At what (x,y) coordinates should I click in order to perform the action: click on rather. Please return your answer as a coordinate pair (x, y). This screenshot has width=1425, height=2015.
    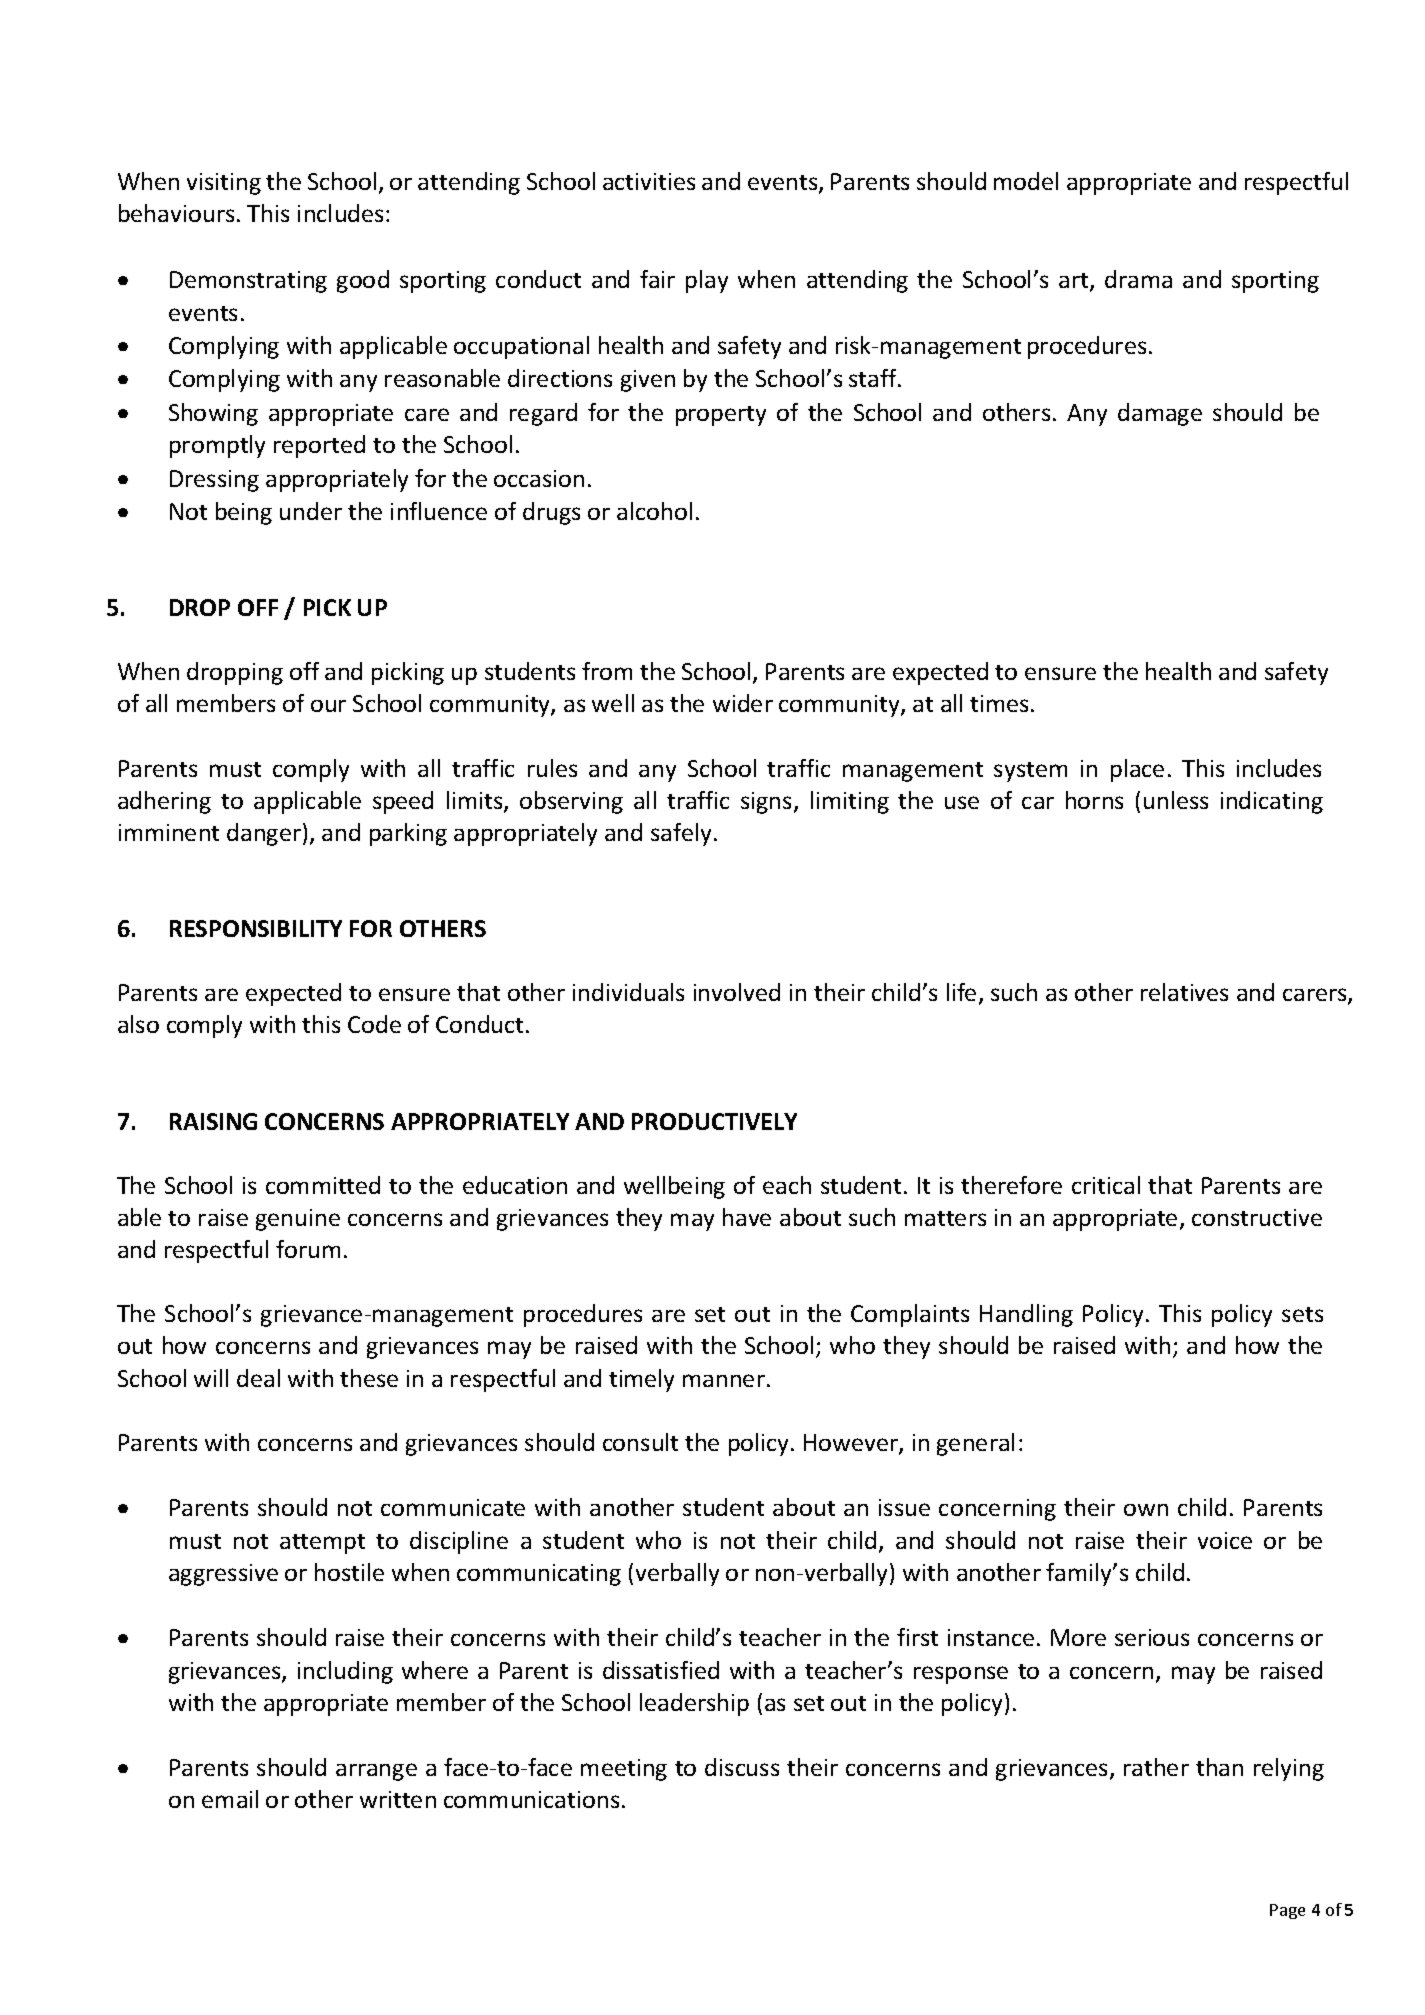
    Looking at the image, I should click on (1156, 1767).
